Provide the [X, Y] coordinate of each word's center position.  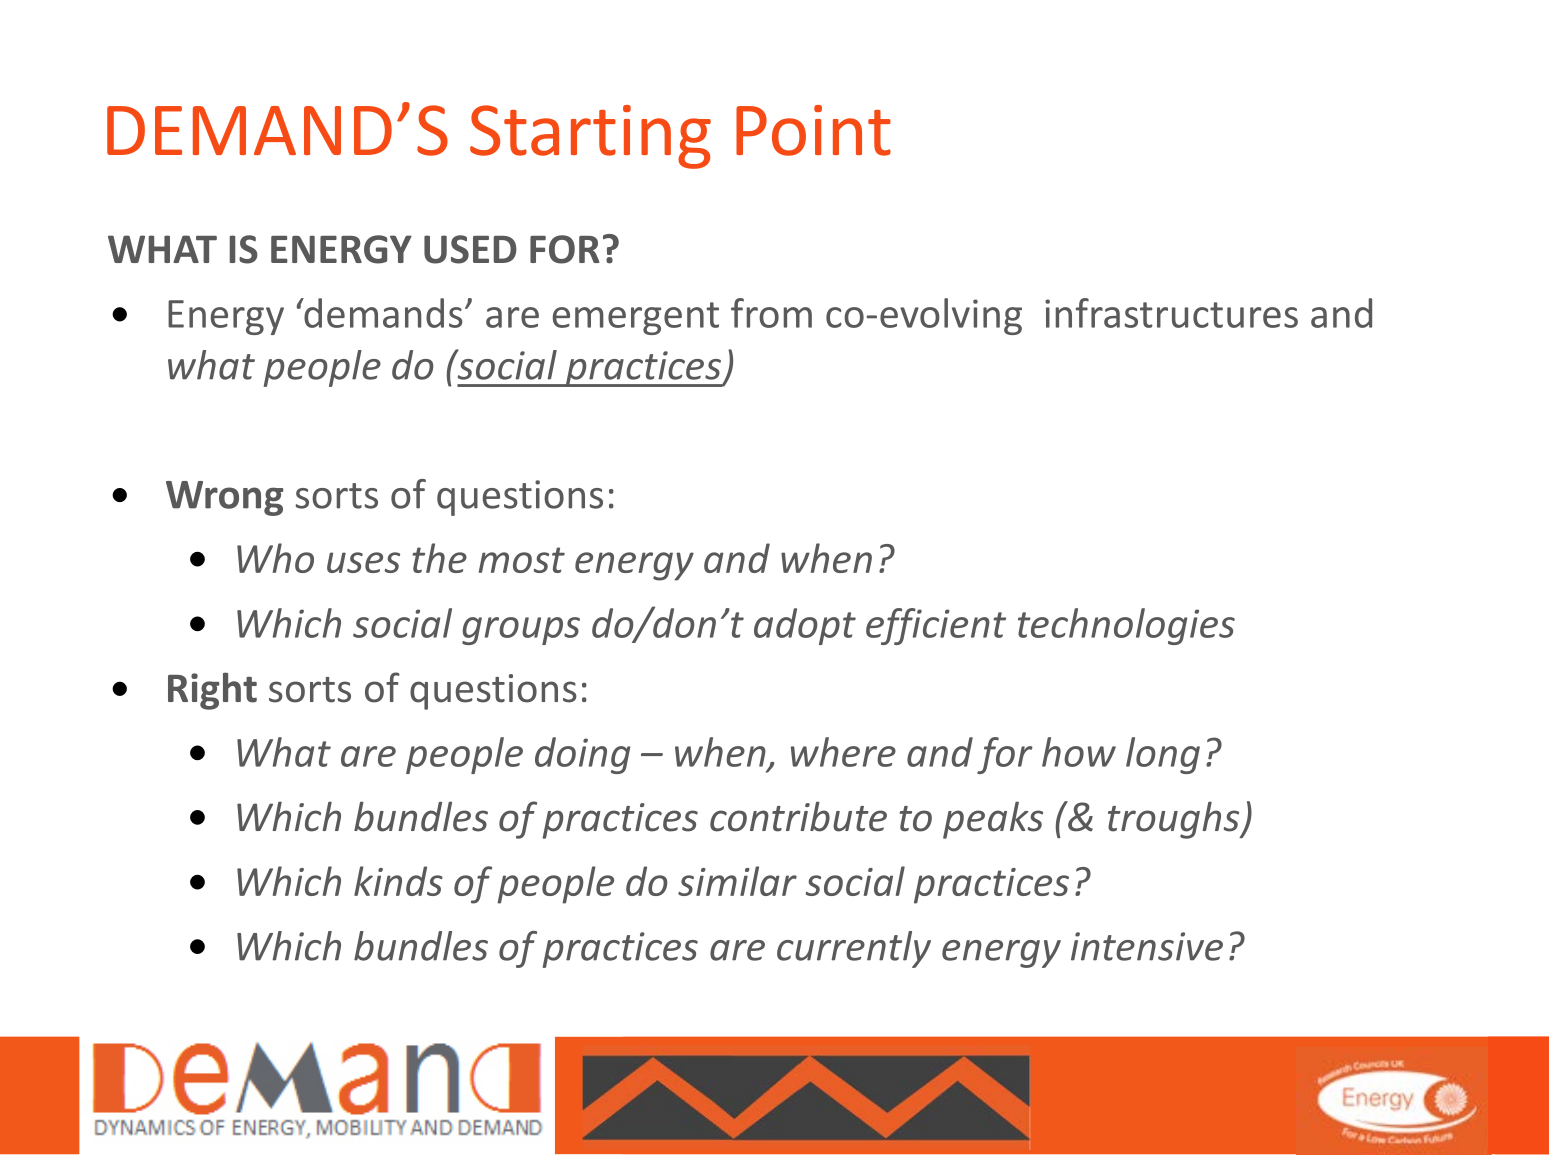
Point [813, 130]
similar [737, 881]
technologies [1126, 626]
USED [470, 249]
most [522, 560]
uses [363, 562]
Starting [590, 137]
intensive [1147, 946]
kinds [398, 881]
